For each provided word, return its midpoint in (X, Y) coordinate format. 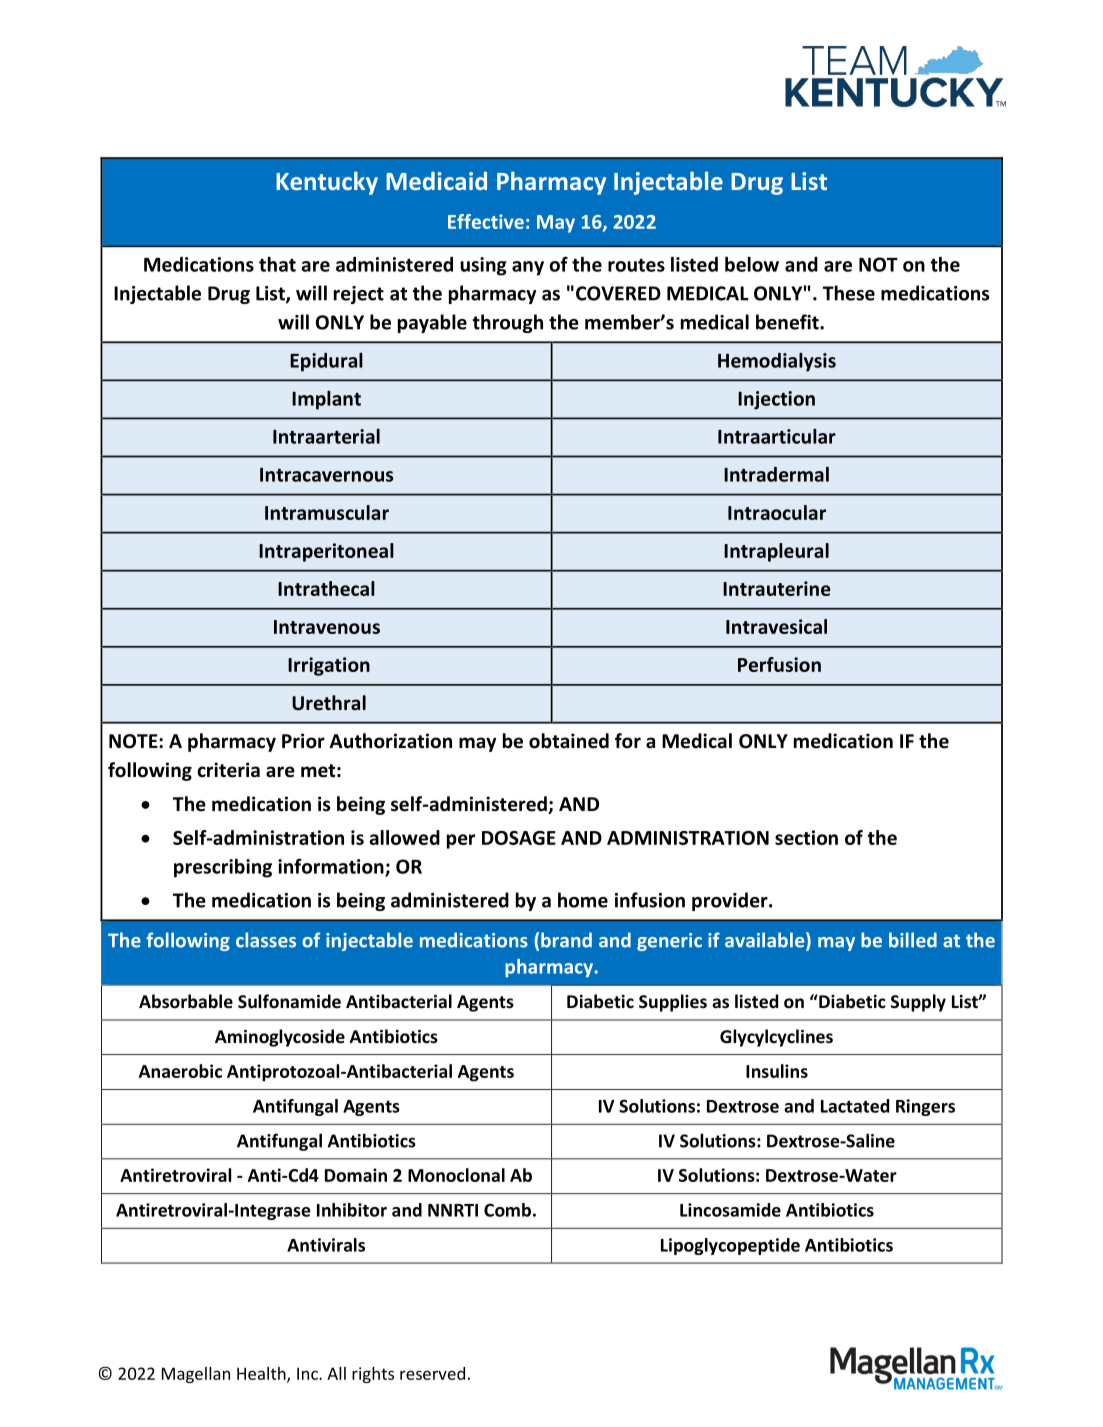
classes (266, 940)
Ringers (925, 1107)
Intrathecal (326, 588)
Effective (486, 221)
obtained (569, 741)
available (766, 941)
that (277, 264)
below (752, 264)
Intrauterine (777, 588)
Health (262, 1374)
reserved (432, 1373)
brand (566, 940)
